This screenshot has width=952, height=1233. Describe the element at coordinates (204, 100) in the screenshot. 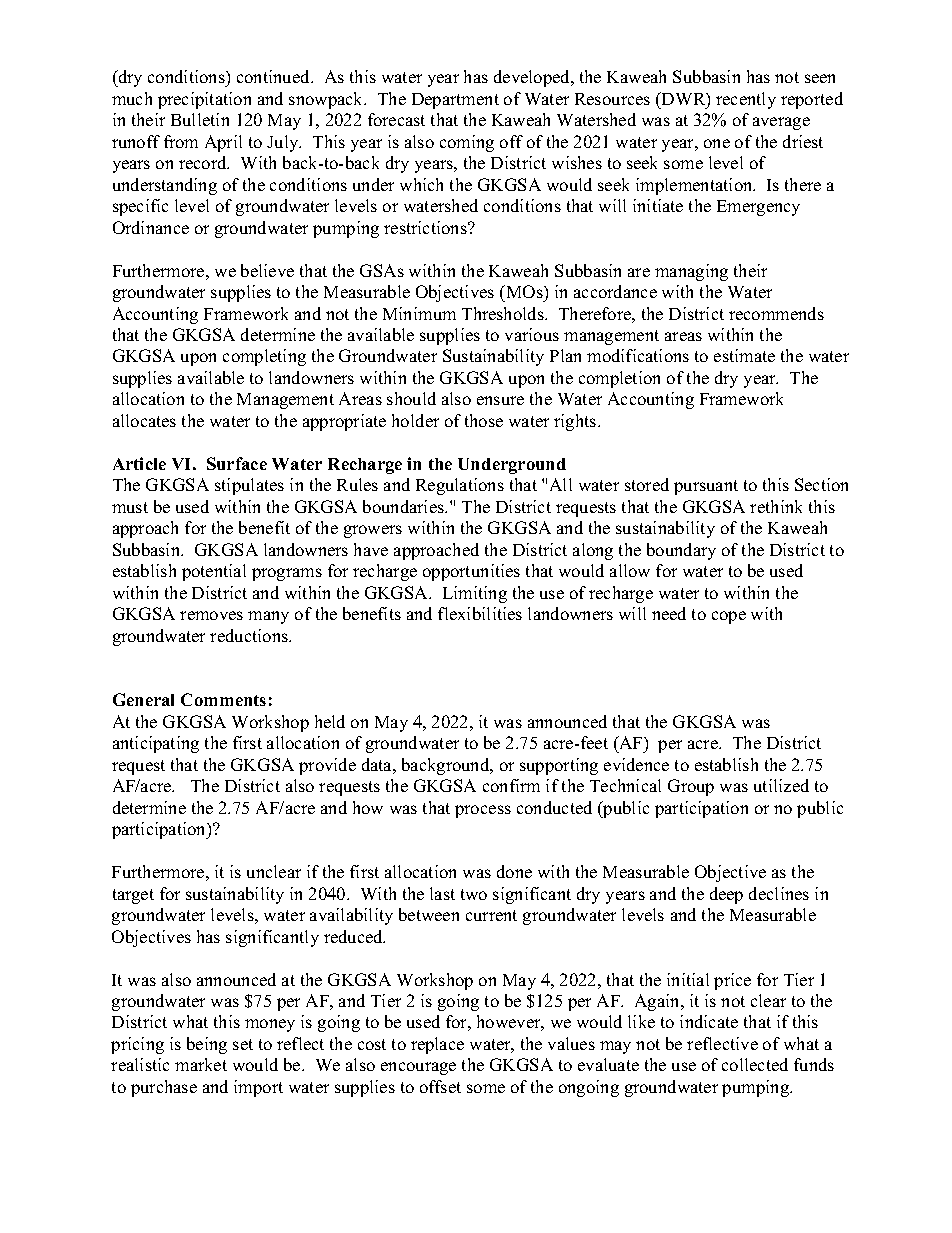

I see `precipitation` at that location.
